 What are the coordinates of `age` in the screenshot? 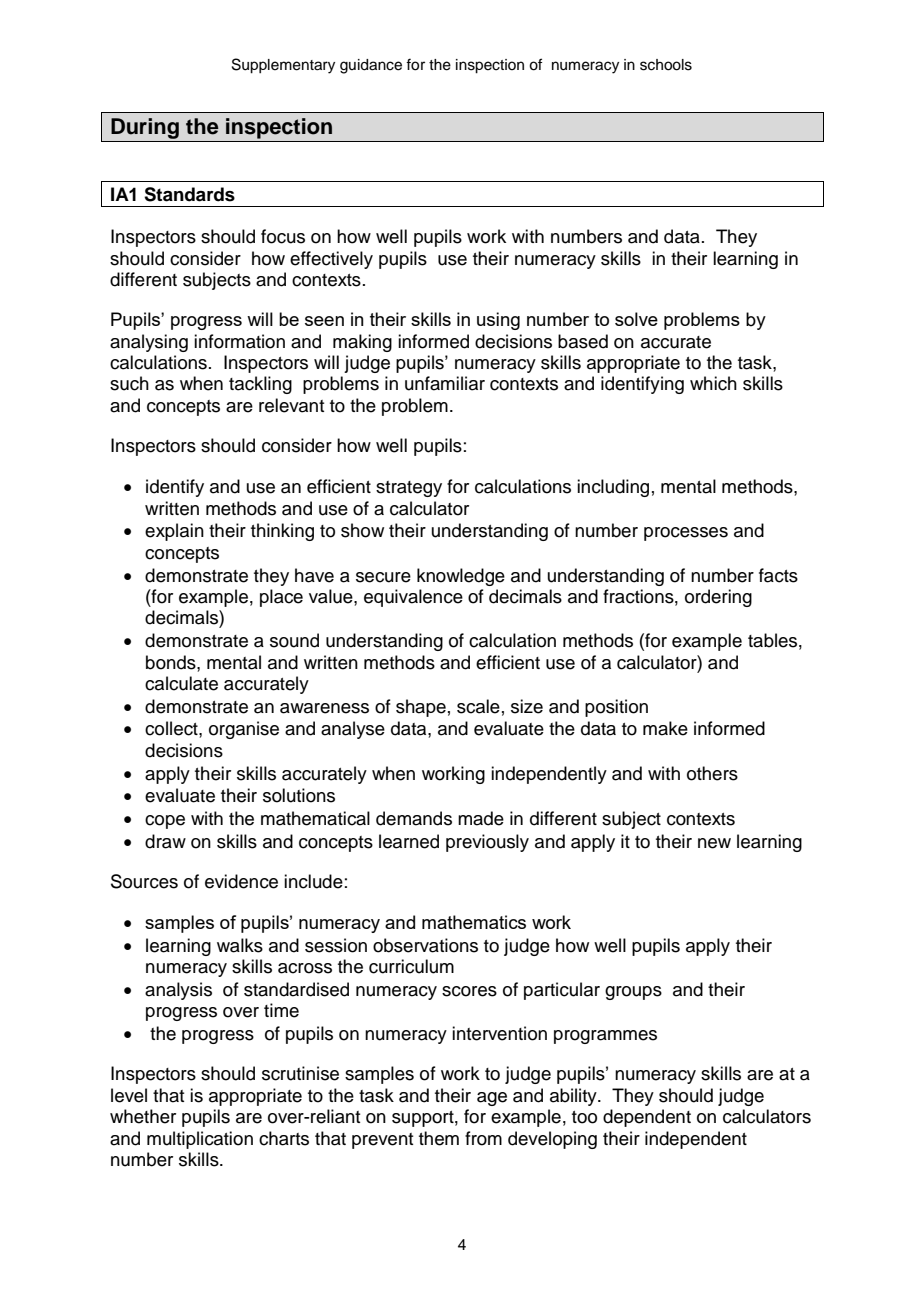 It's located at (492, 1099).
